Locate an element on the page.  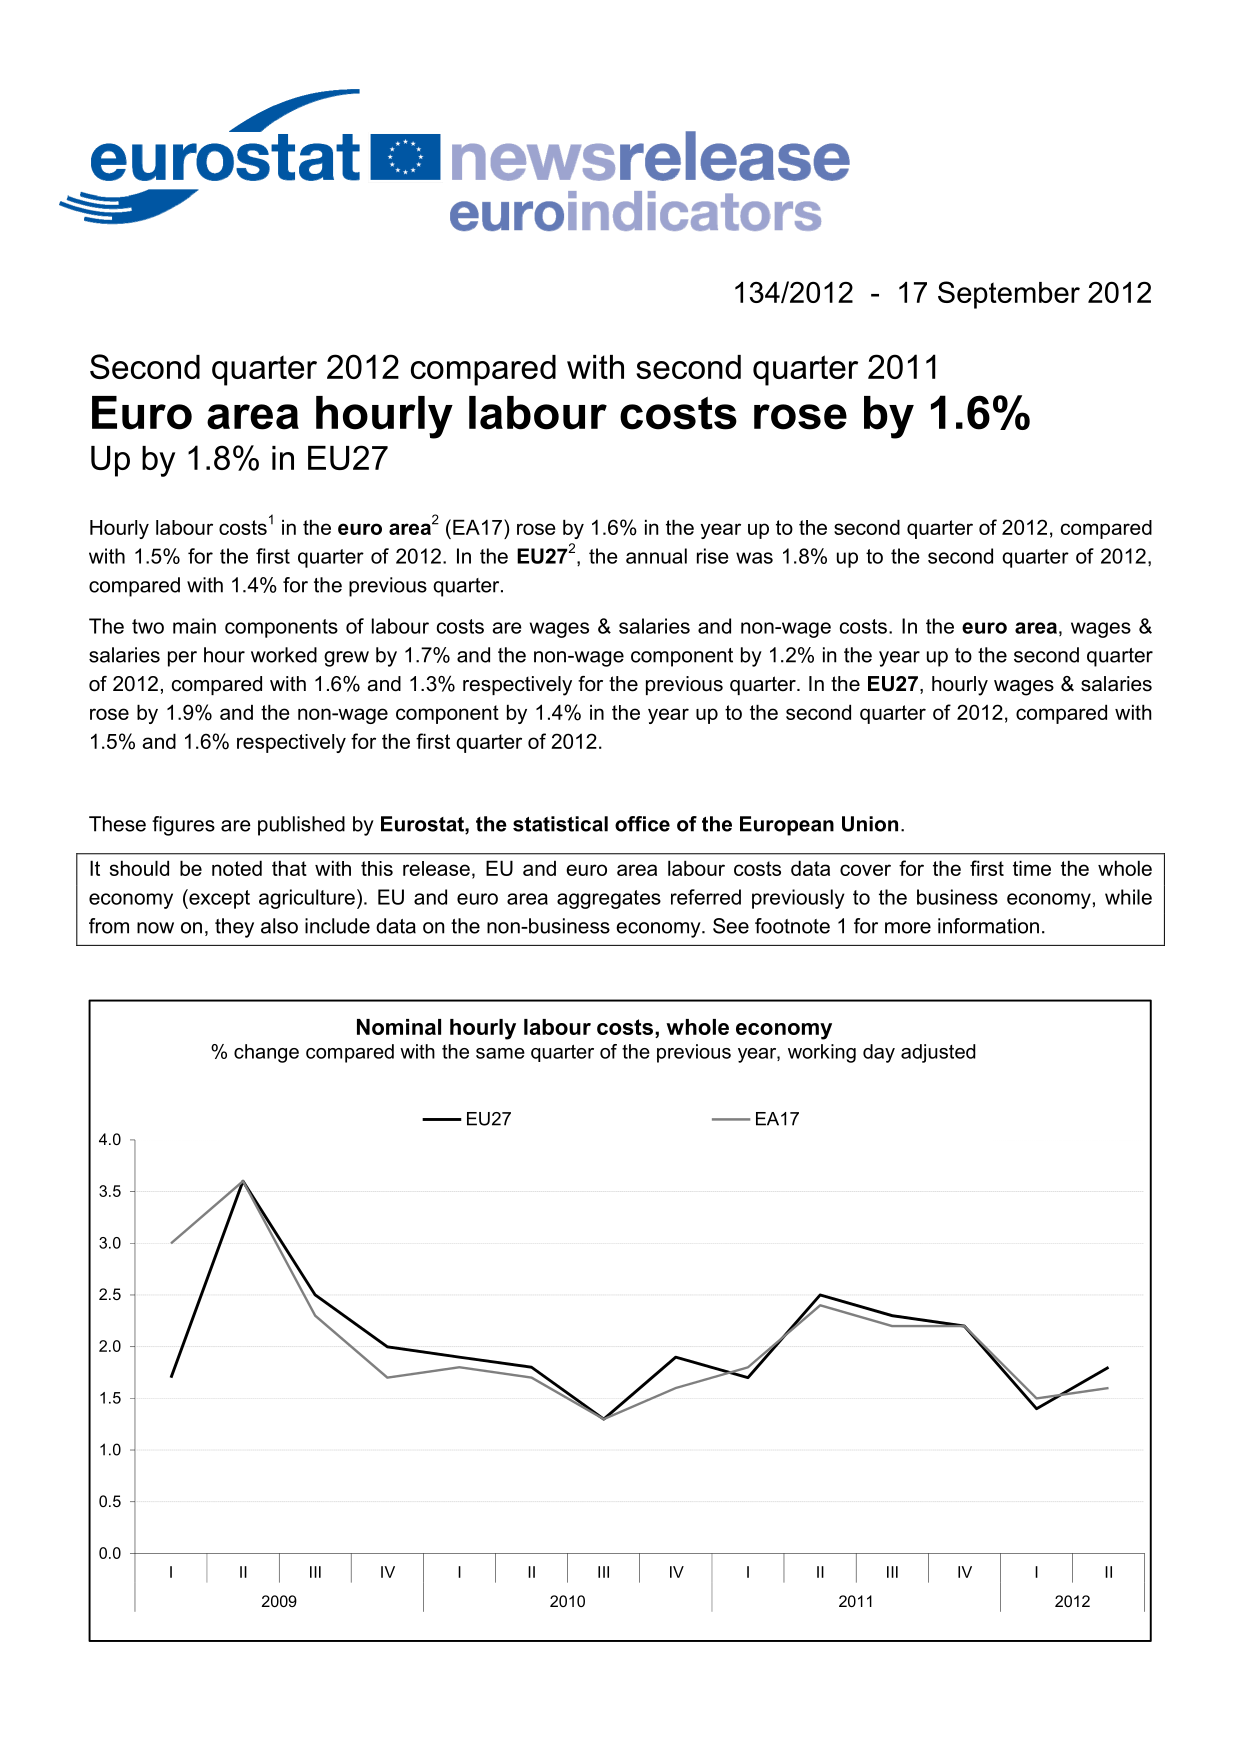
figures is located at coordinates (183, 826).
